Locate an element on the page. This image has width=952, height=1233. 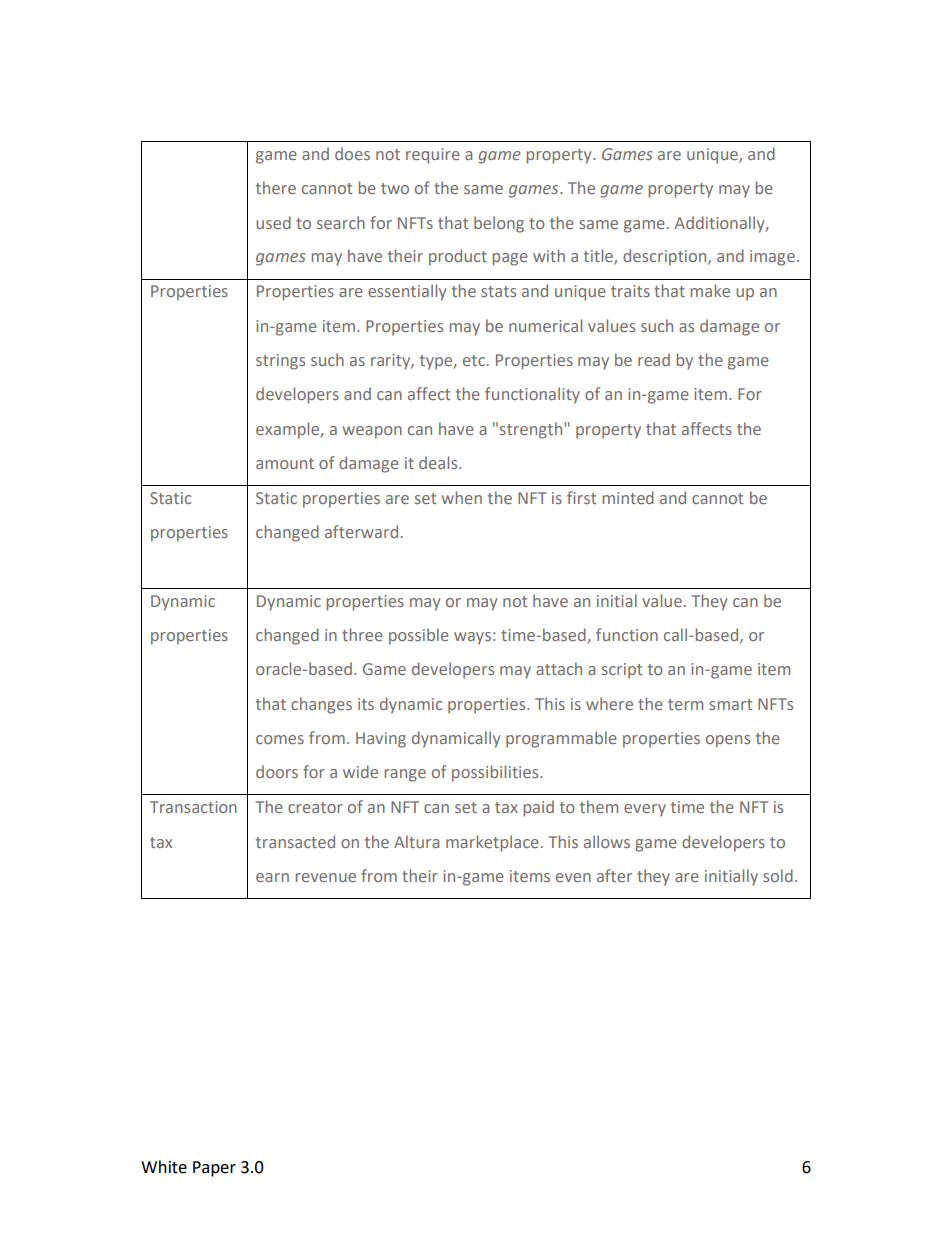
there is located at coordinates (276, 187).
